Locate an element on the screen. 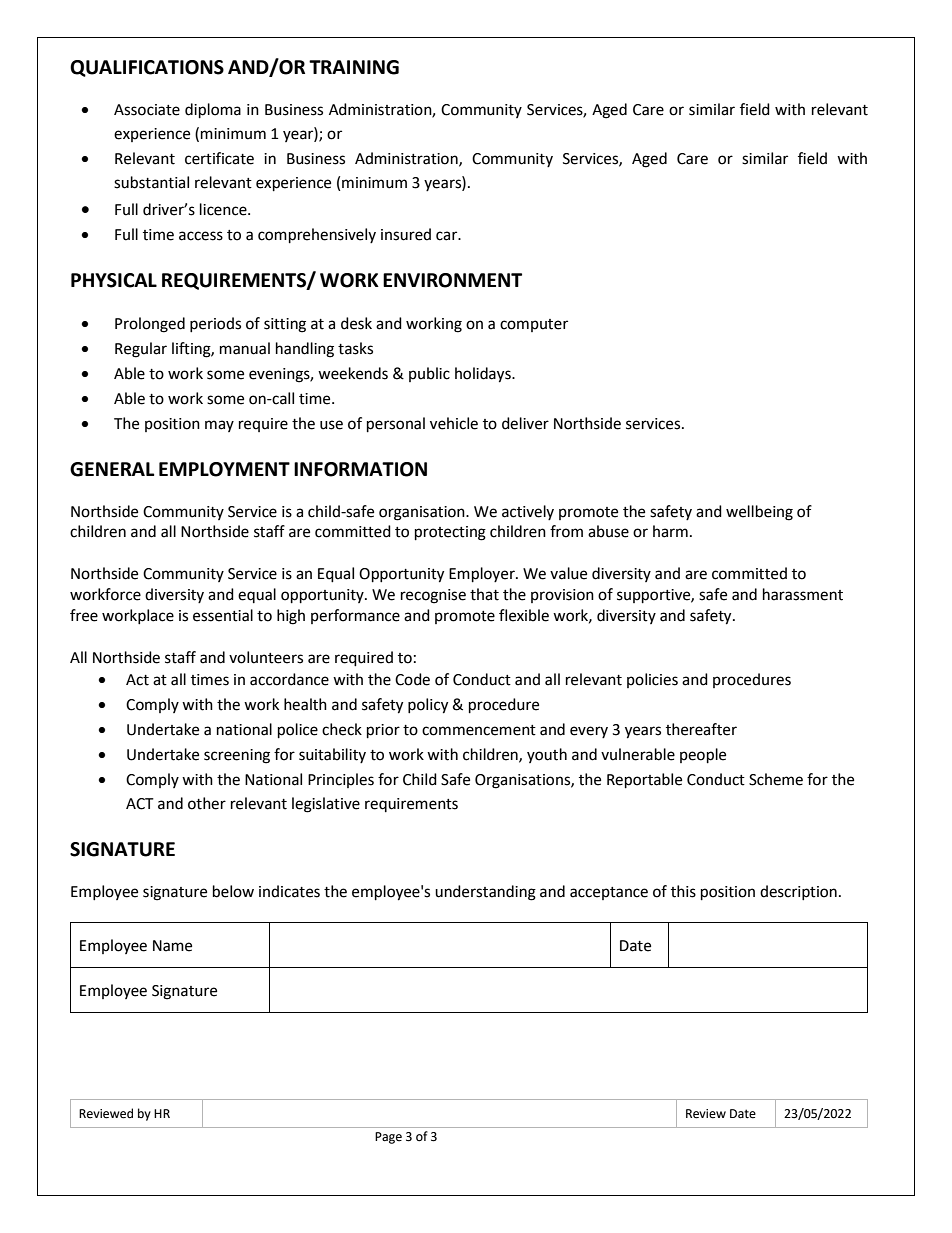  recognise is located at coordinates (433, 596).
